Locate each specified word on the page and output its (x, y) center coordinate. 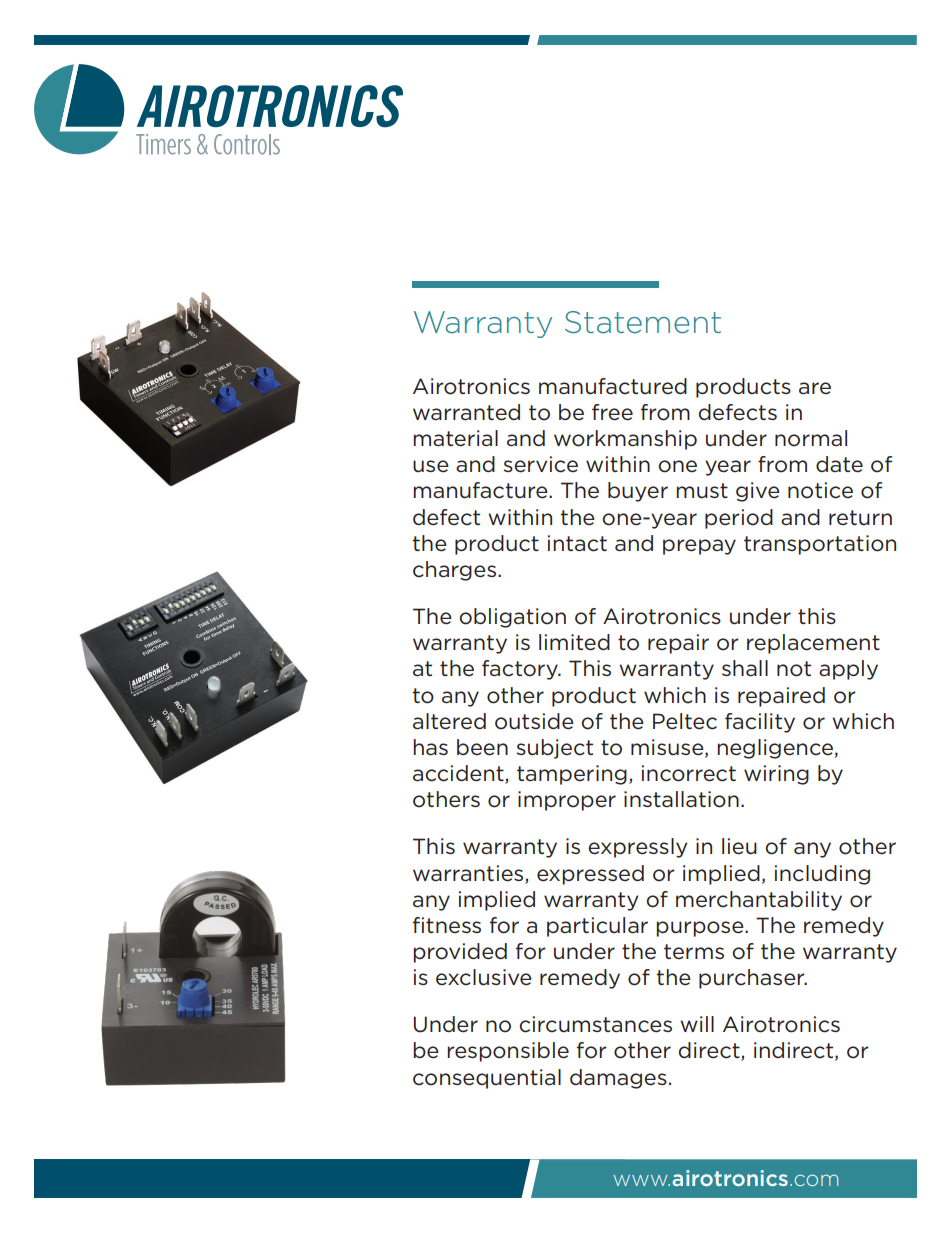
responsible (508, 1052)
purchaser (753, 979)
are (815, 388)
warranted (466, 412)
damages (618, 1079)
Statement (643, 322)
